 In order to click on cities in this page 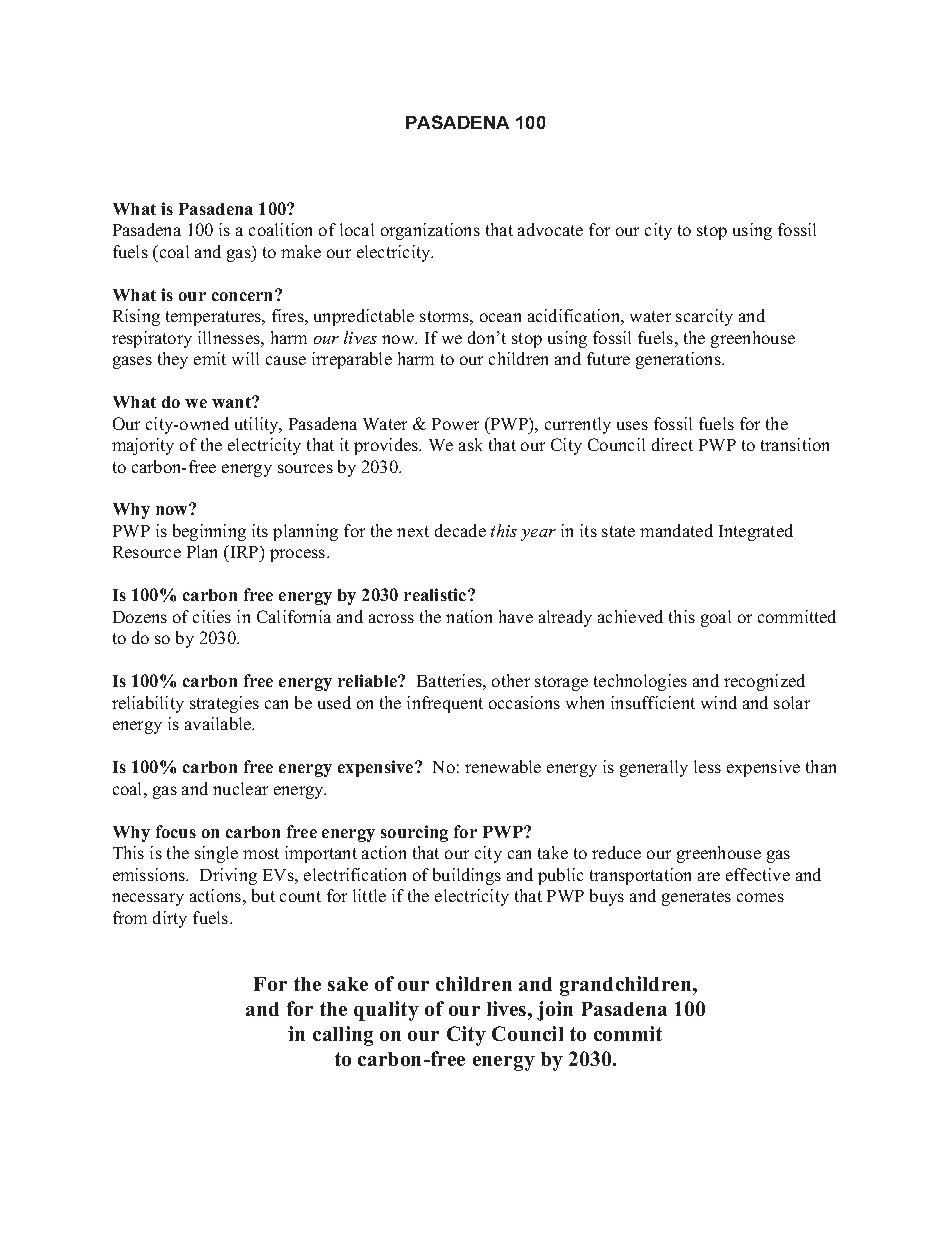, I will do `click(212, 616)`.
